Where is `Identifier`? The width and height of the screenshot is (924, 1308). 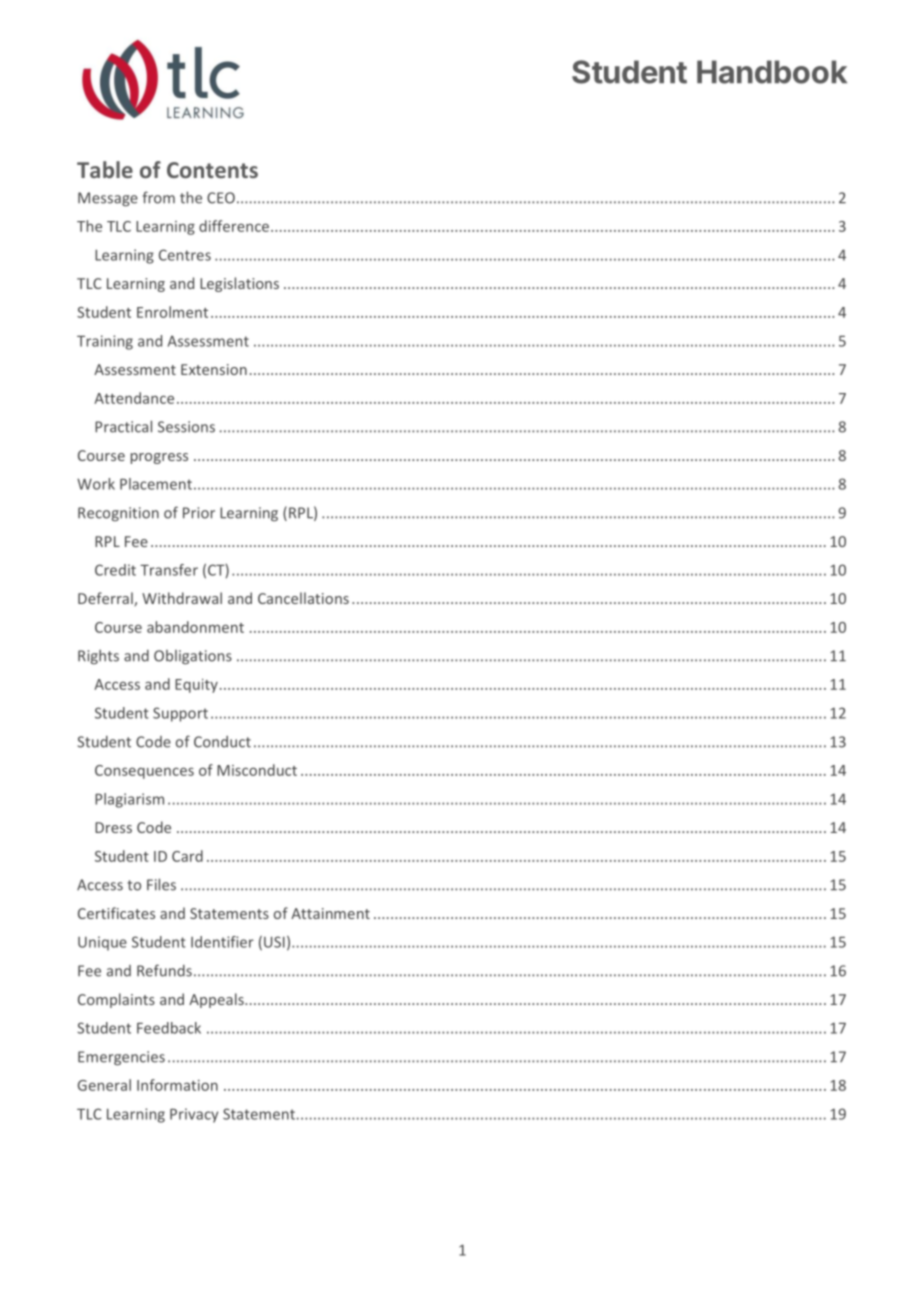
Identifier is located at coordinates (222, 942).
